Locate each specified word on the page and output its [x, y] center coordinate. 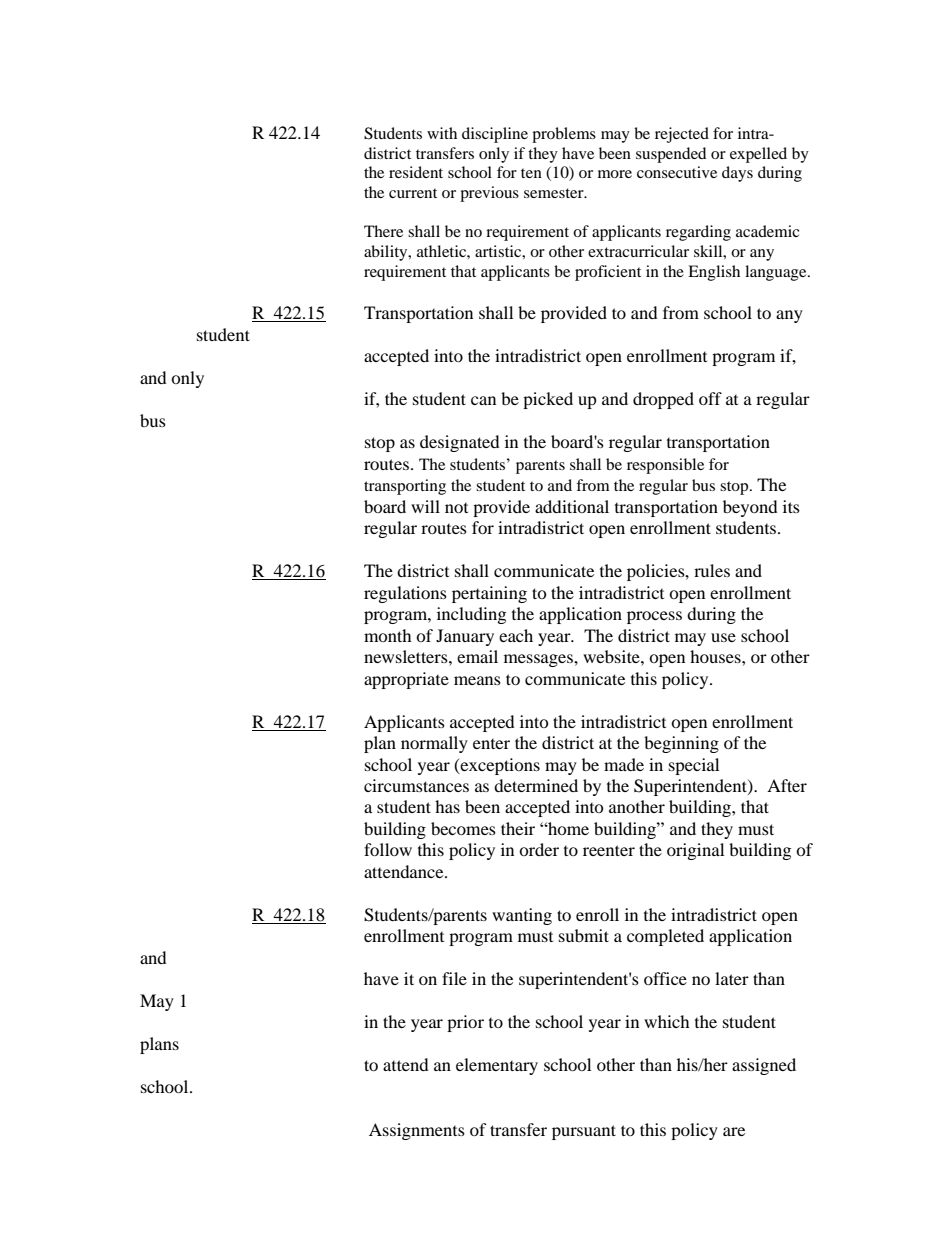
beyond [750, 508]
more [615, 174]
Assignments [417, 1131]
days [737, 174]
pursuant [584, 1132]
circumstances [416, 785]
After [787, 785]
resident [416, 172]
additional [572, 506]
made [624, 764]
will [425, 506]
